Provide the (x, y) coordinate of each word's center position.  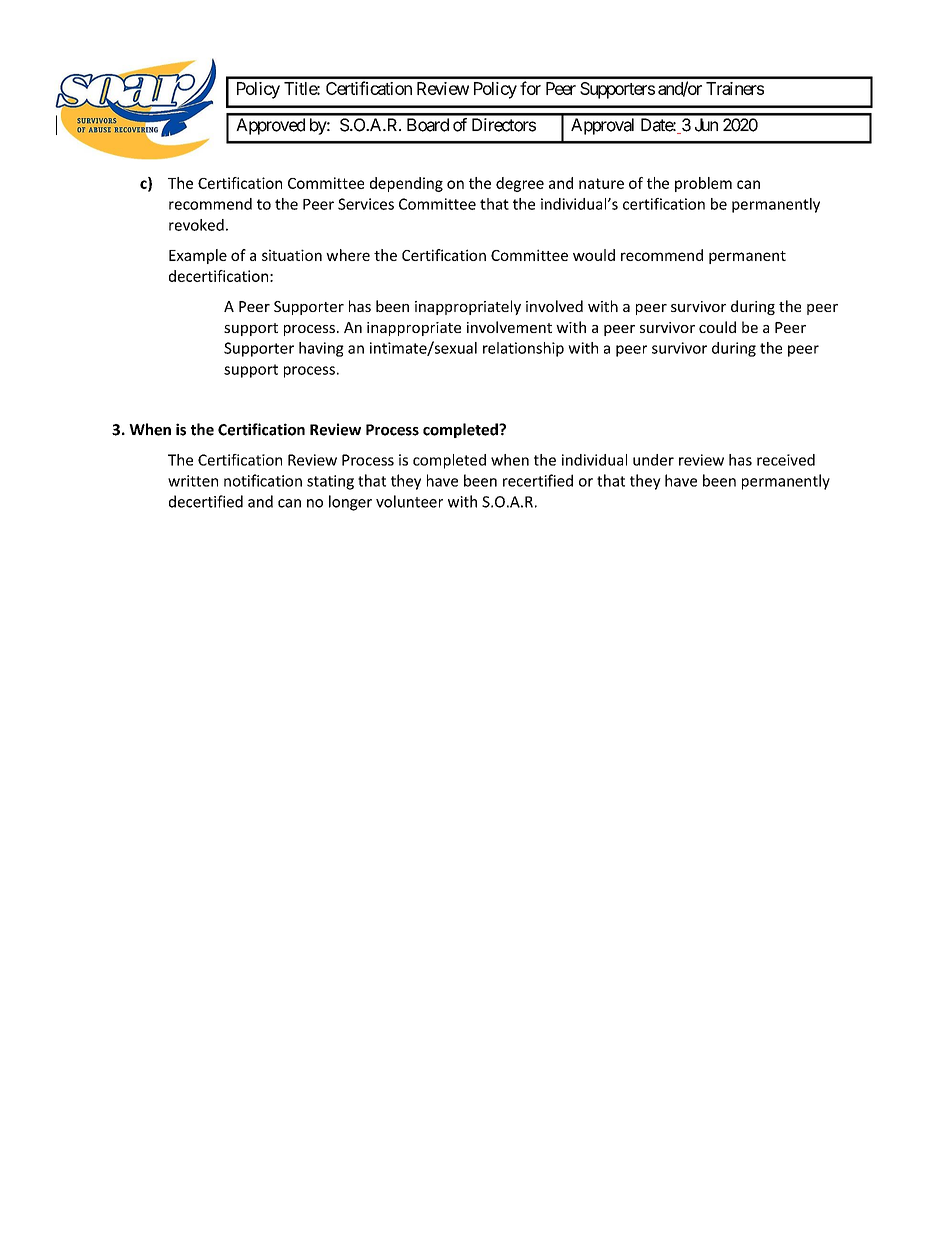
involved (554, 306)
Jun (706, 125)
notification (263, 480)
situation (292, 255)
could (717, 327)
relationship (523, 349)
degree (520, 184)
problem (703, 184)
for (530, 88)
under (653, 460)
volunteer (409, 501)
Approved (270, 126)
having (321, 349)
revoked (196, 225)
